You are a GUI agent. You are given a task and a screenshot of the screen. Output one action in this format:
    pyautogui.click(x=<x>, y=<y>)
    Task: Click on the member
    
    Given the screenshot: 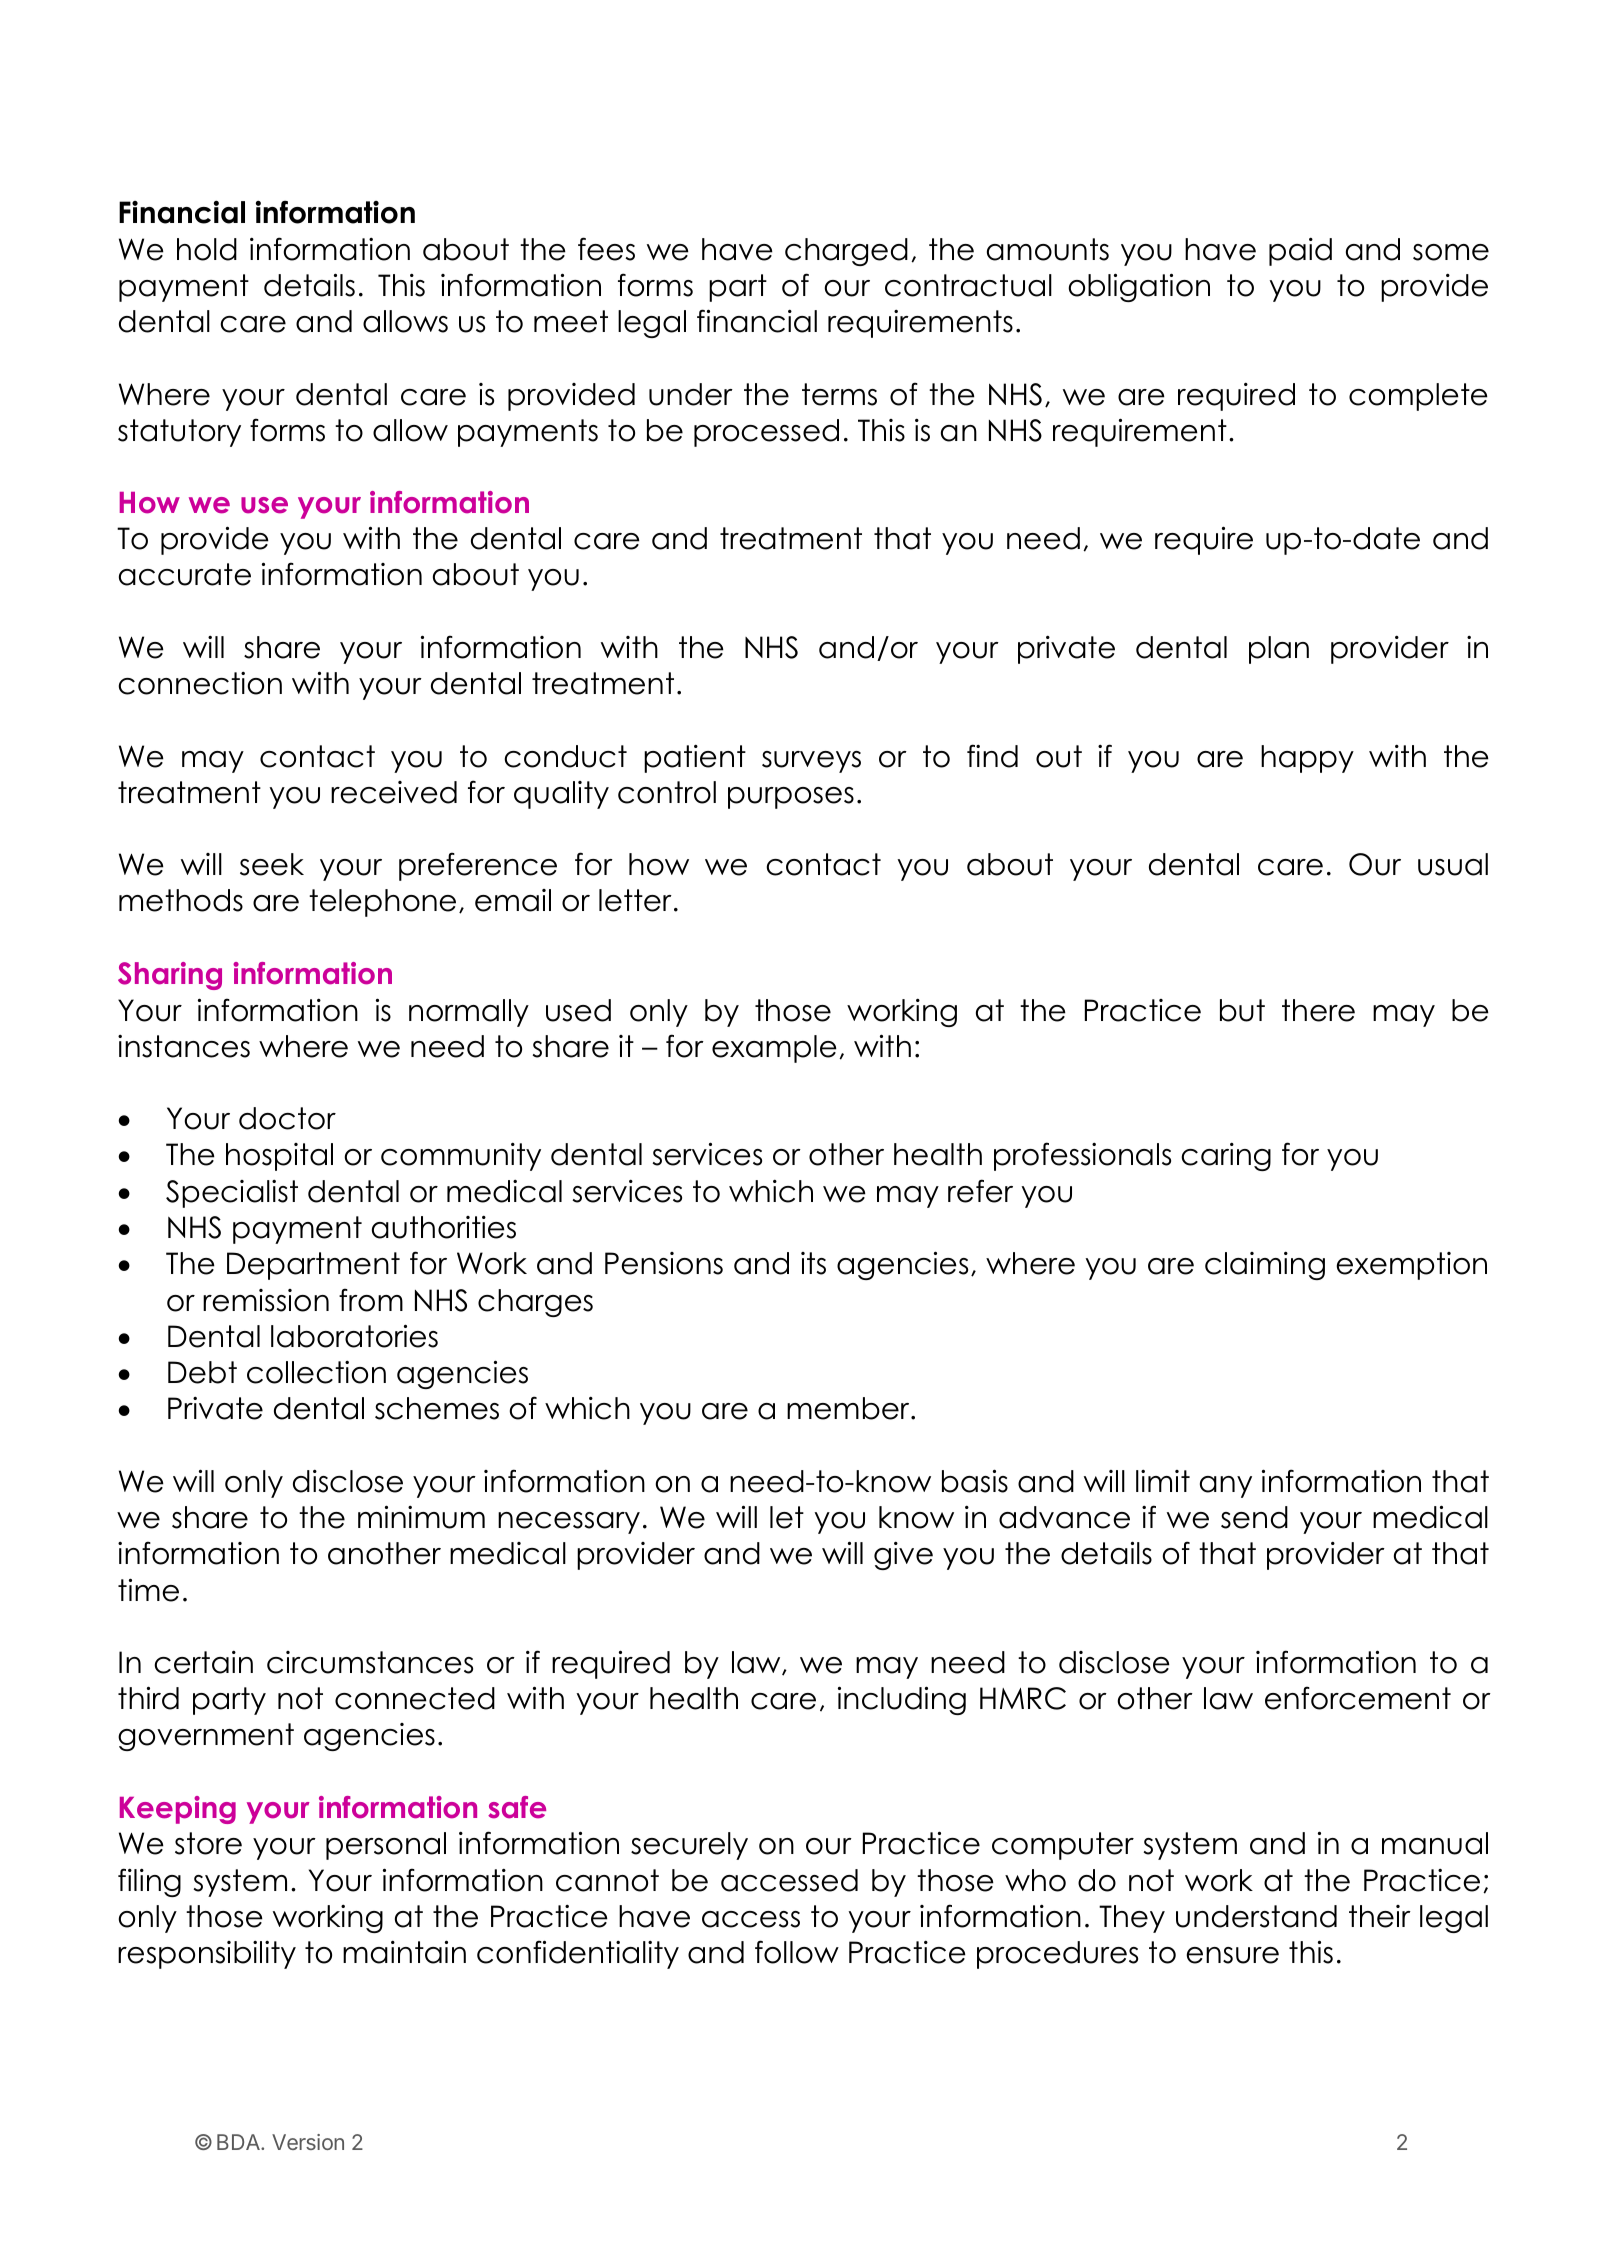 What is the action you would take?
    pyautogui.click(x=849, y=1408)
